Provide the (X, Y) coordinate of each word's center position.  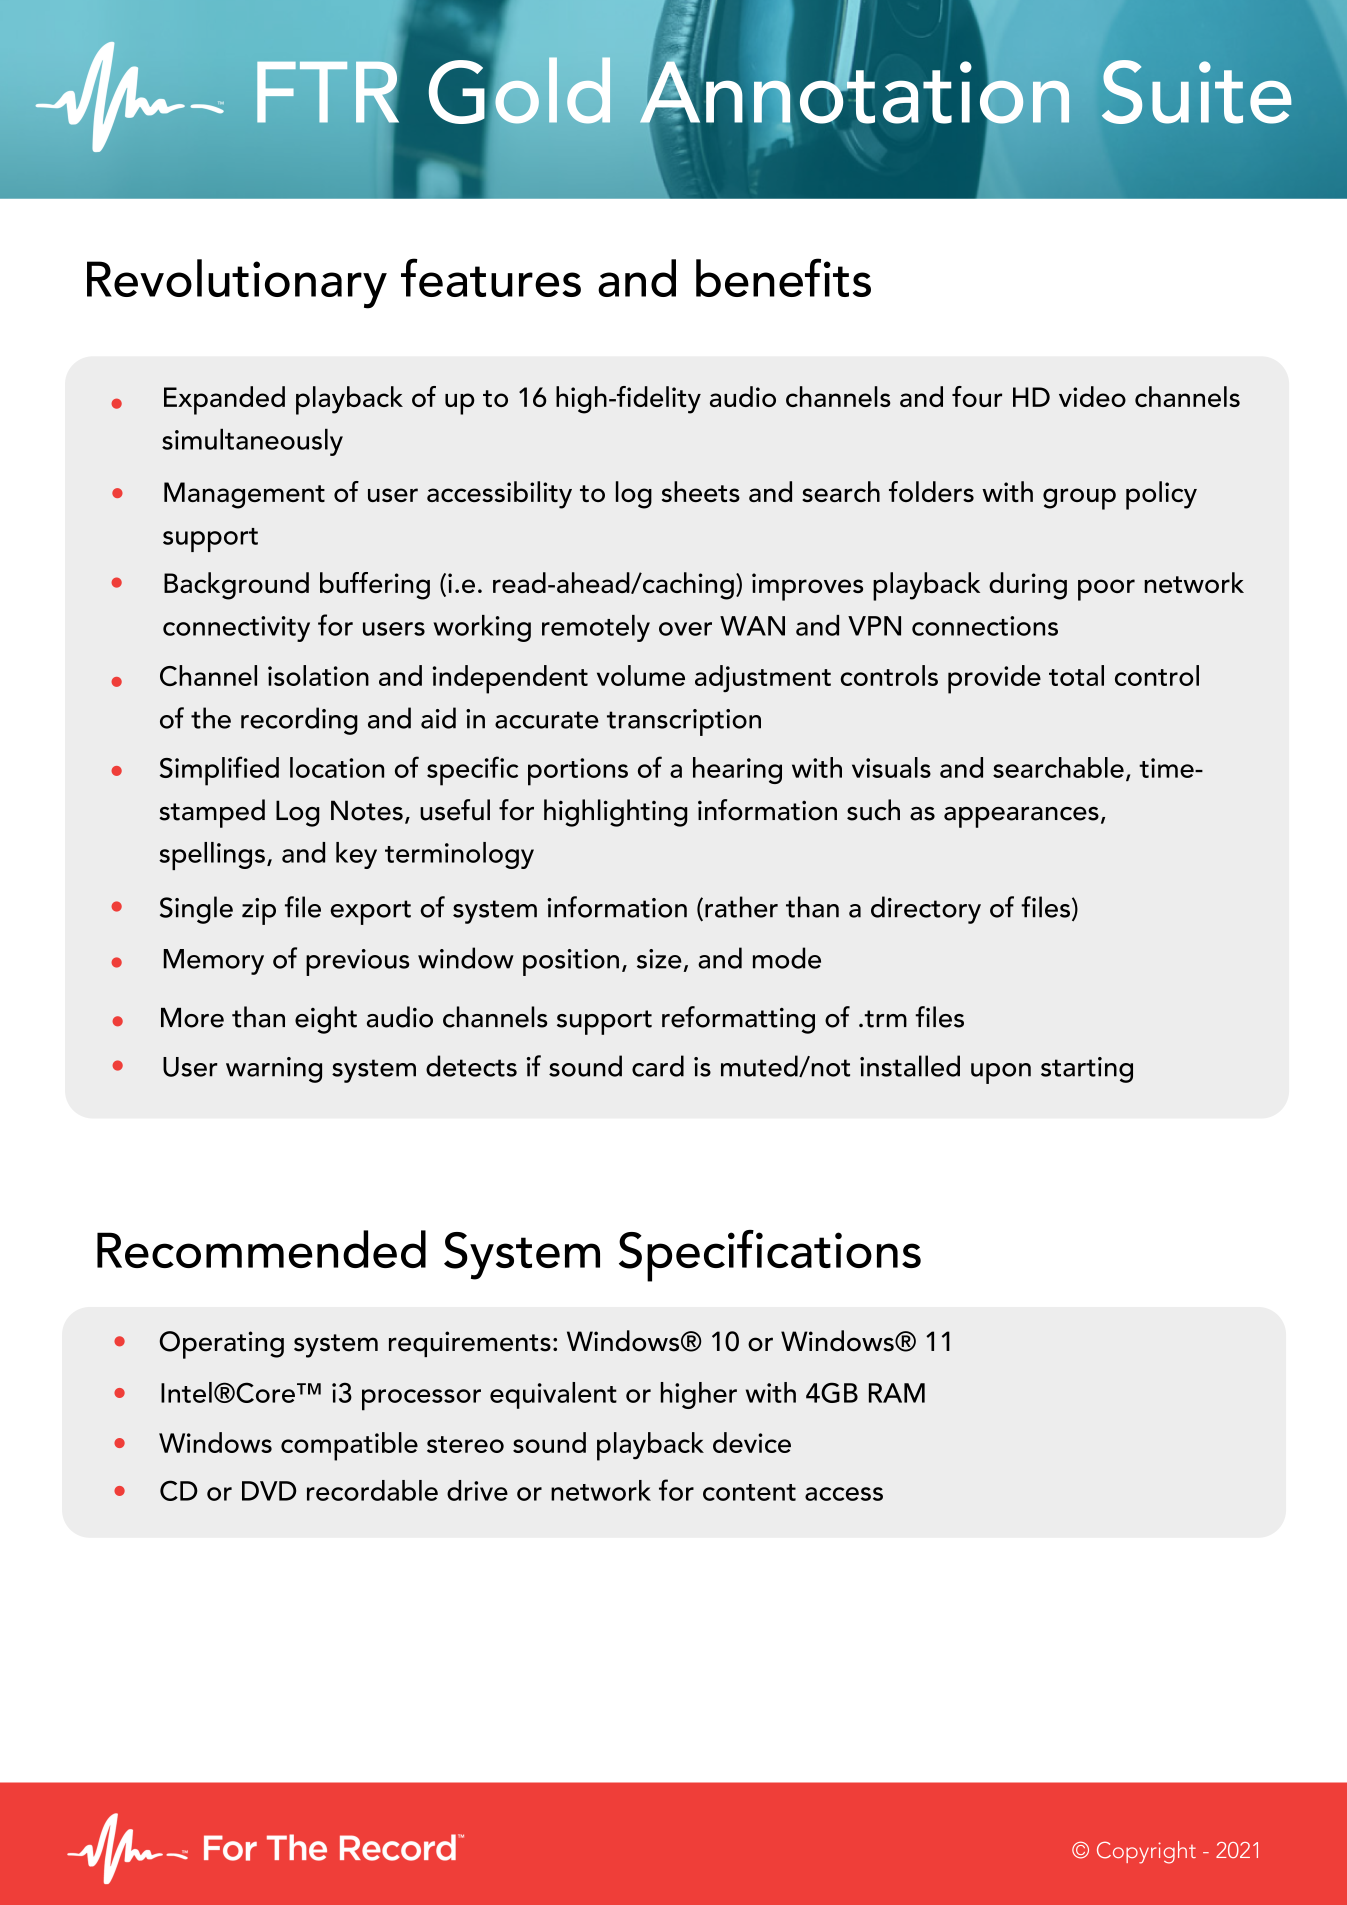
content (749, 1492)
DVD (269, 1491)
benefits (783, 277)
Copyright (1146, 1852)
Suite (1196, 92)
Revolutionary (237, 284)
